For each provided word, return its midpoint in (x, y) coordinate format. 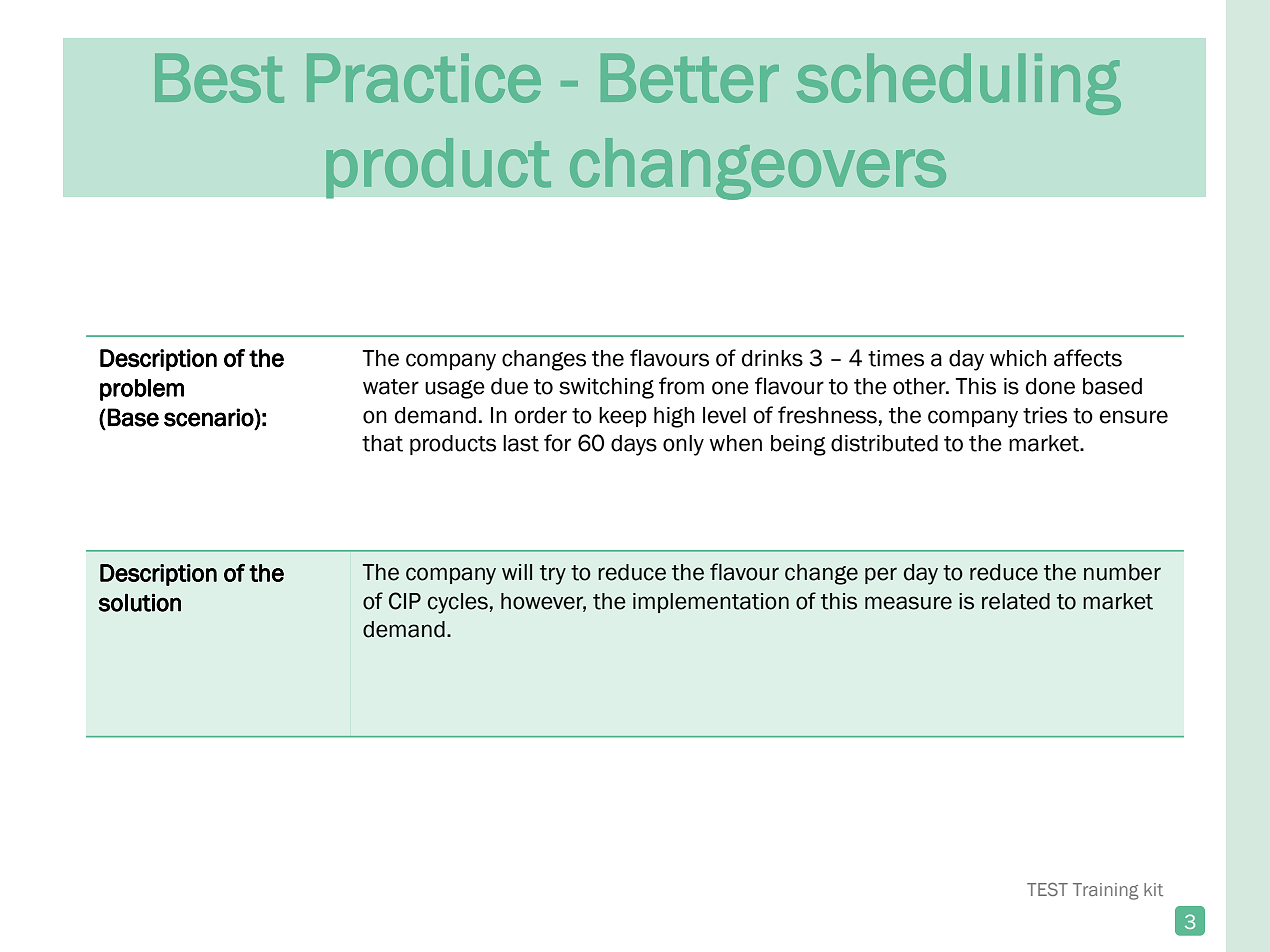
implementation (711, 603)
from (681, 386)
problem (142, 390)
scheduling (959, 84)
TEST (1047, 889)
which (1018, 358)
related (1016, 601)
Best (219, 78)
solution (139, 603)
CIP (405, 601)
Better (690, 78)
